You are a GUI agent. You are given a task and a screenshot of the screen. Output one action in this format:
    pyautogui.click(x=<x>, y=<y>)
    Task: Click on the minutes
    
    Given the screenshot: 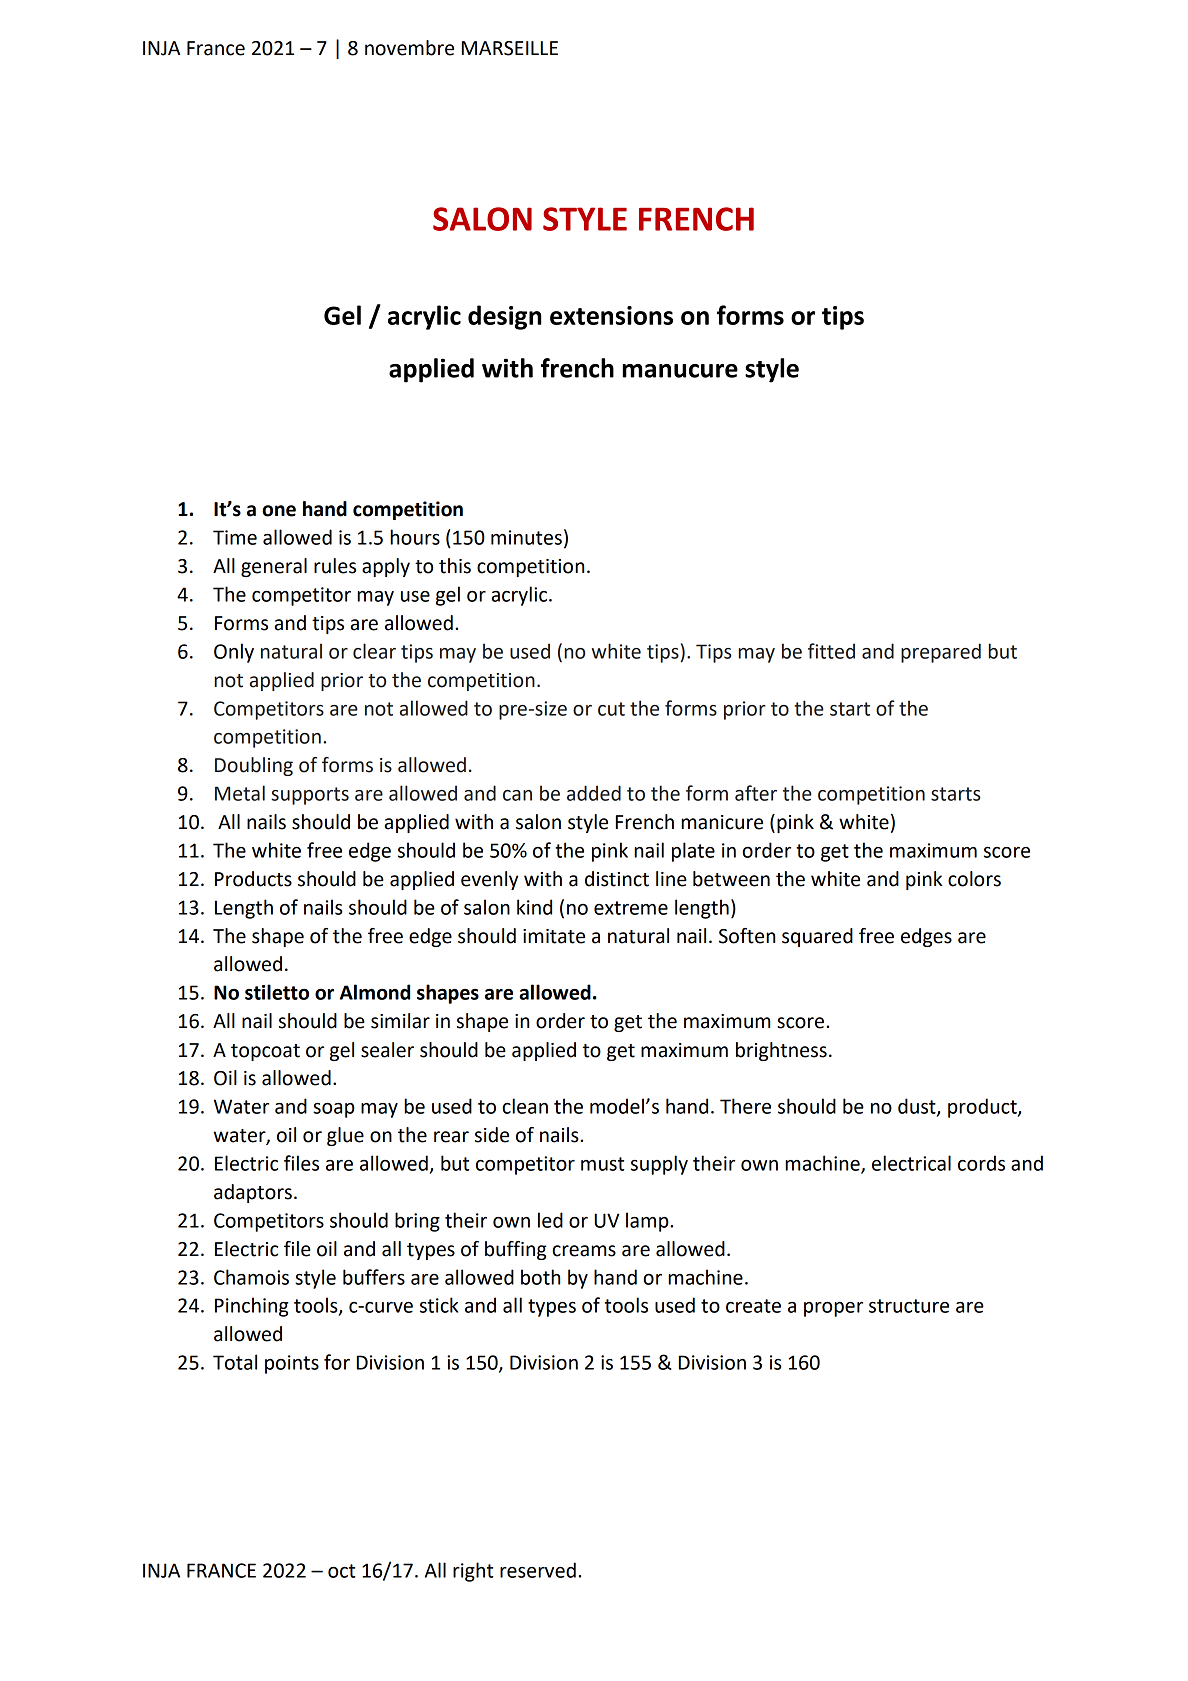 What is the action you would take?
    pyautogui.click(x=526, y=537)
